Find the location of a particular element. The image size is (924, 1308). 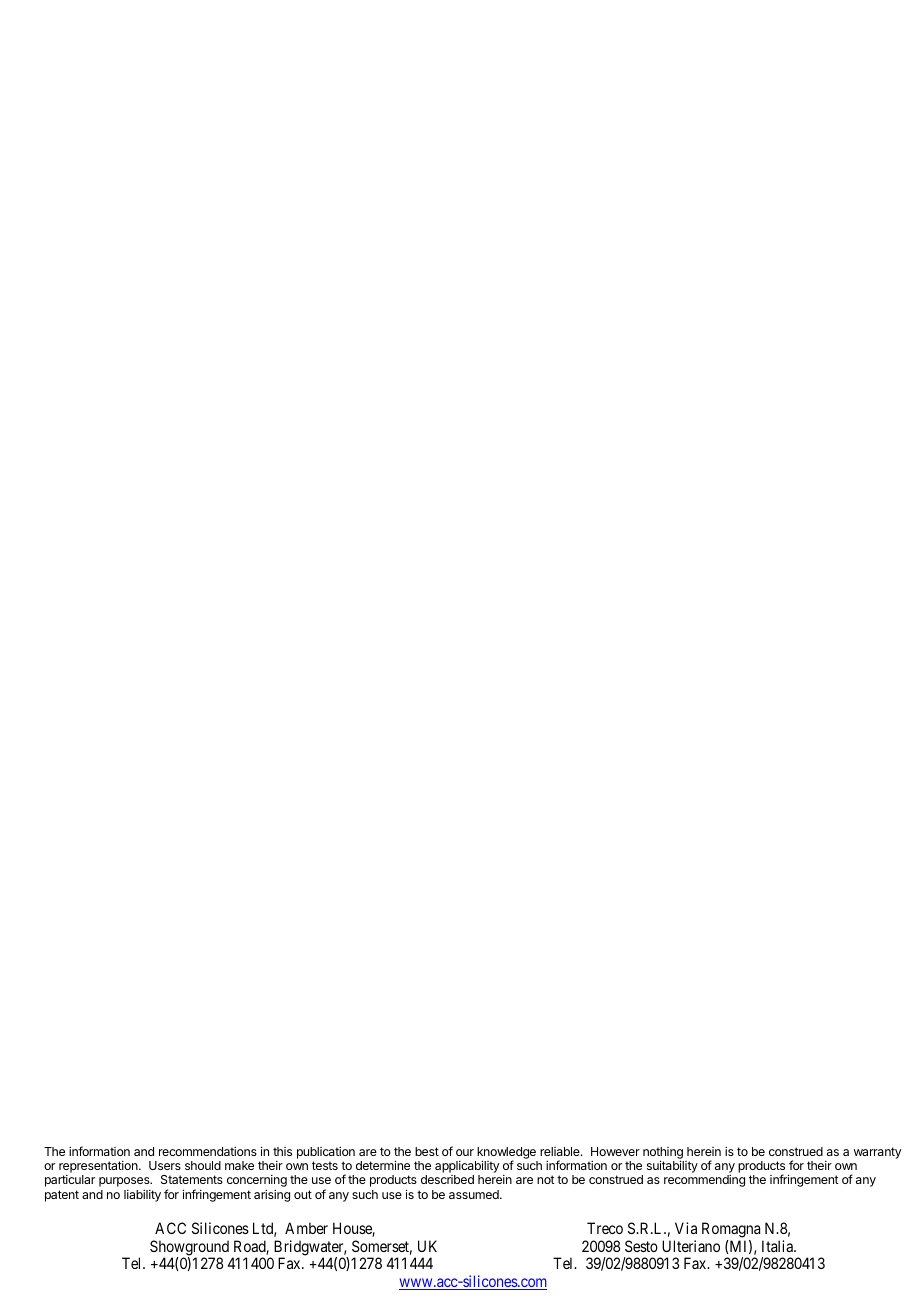

arising is located at coordinates (272, 1196).
